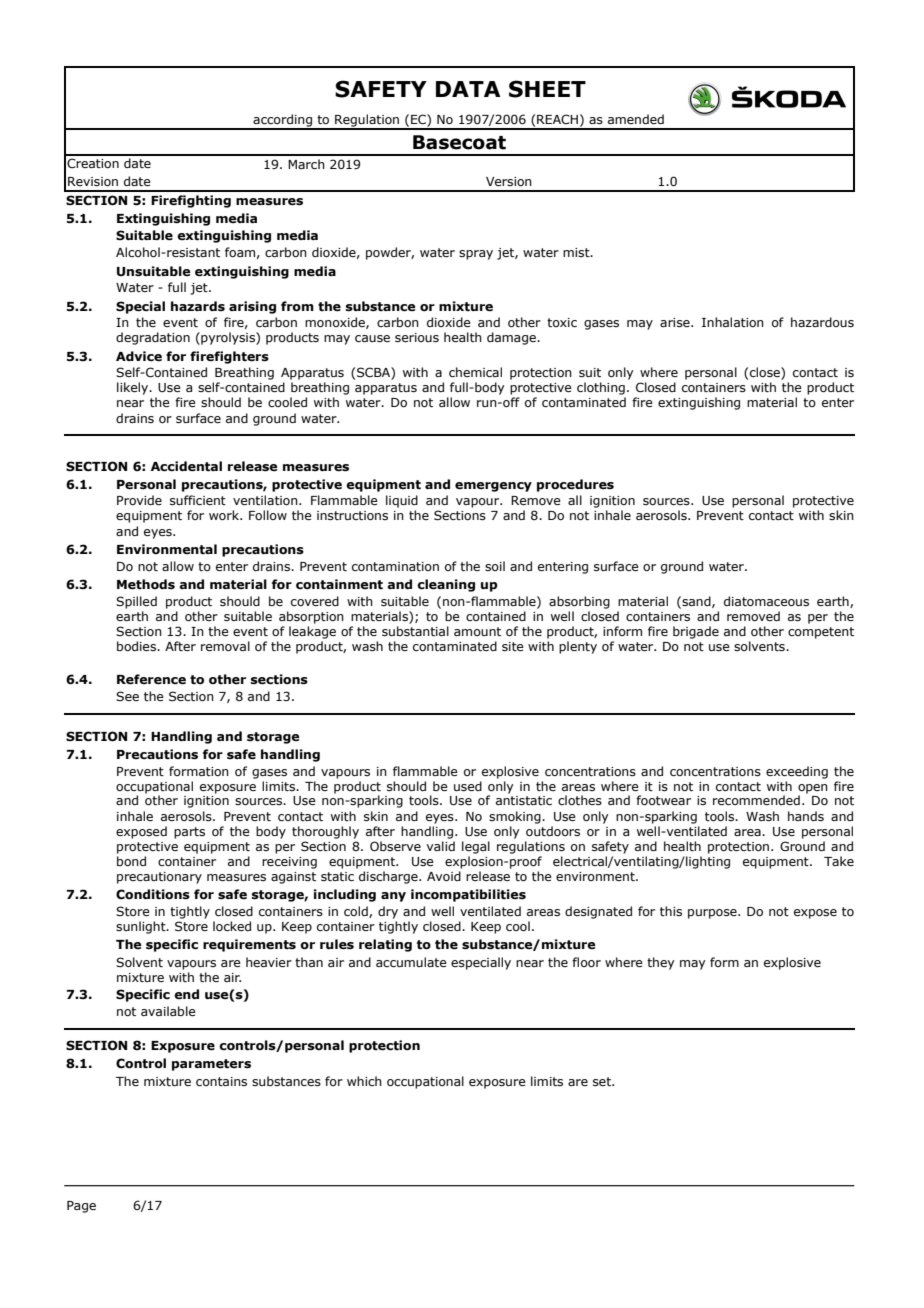 Image resolution: width=924 pixels, height=1308 pixels. Describe the element at coordinates (282, 121) in the screenshot. I see `according` at that location.
